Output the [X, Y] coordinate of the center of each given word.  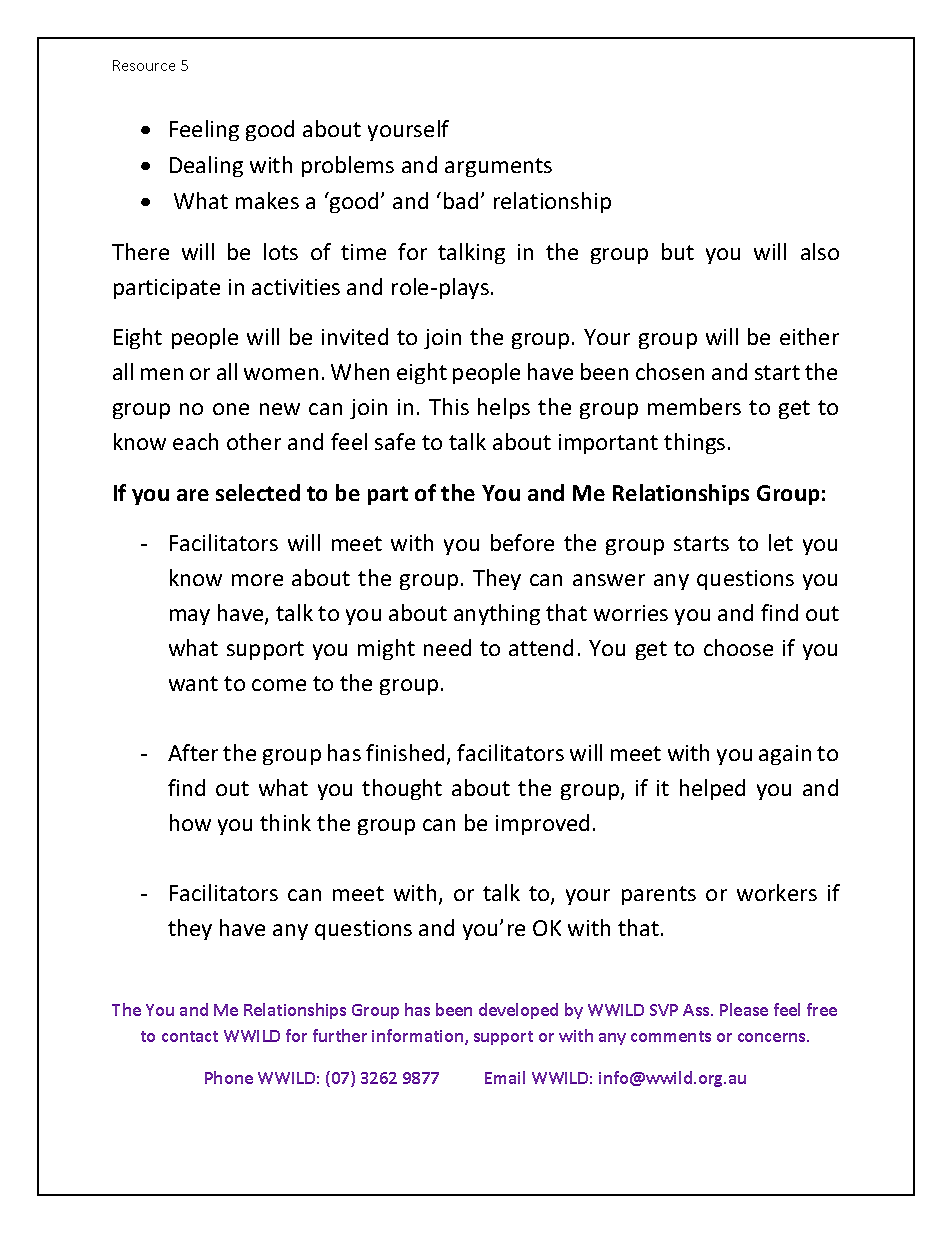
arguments [498, 167]
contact [190, 1036]
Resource [144, 65]
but [678, 251]
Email [505, 1077]
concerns [773, 1037]
